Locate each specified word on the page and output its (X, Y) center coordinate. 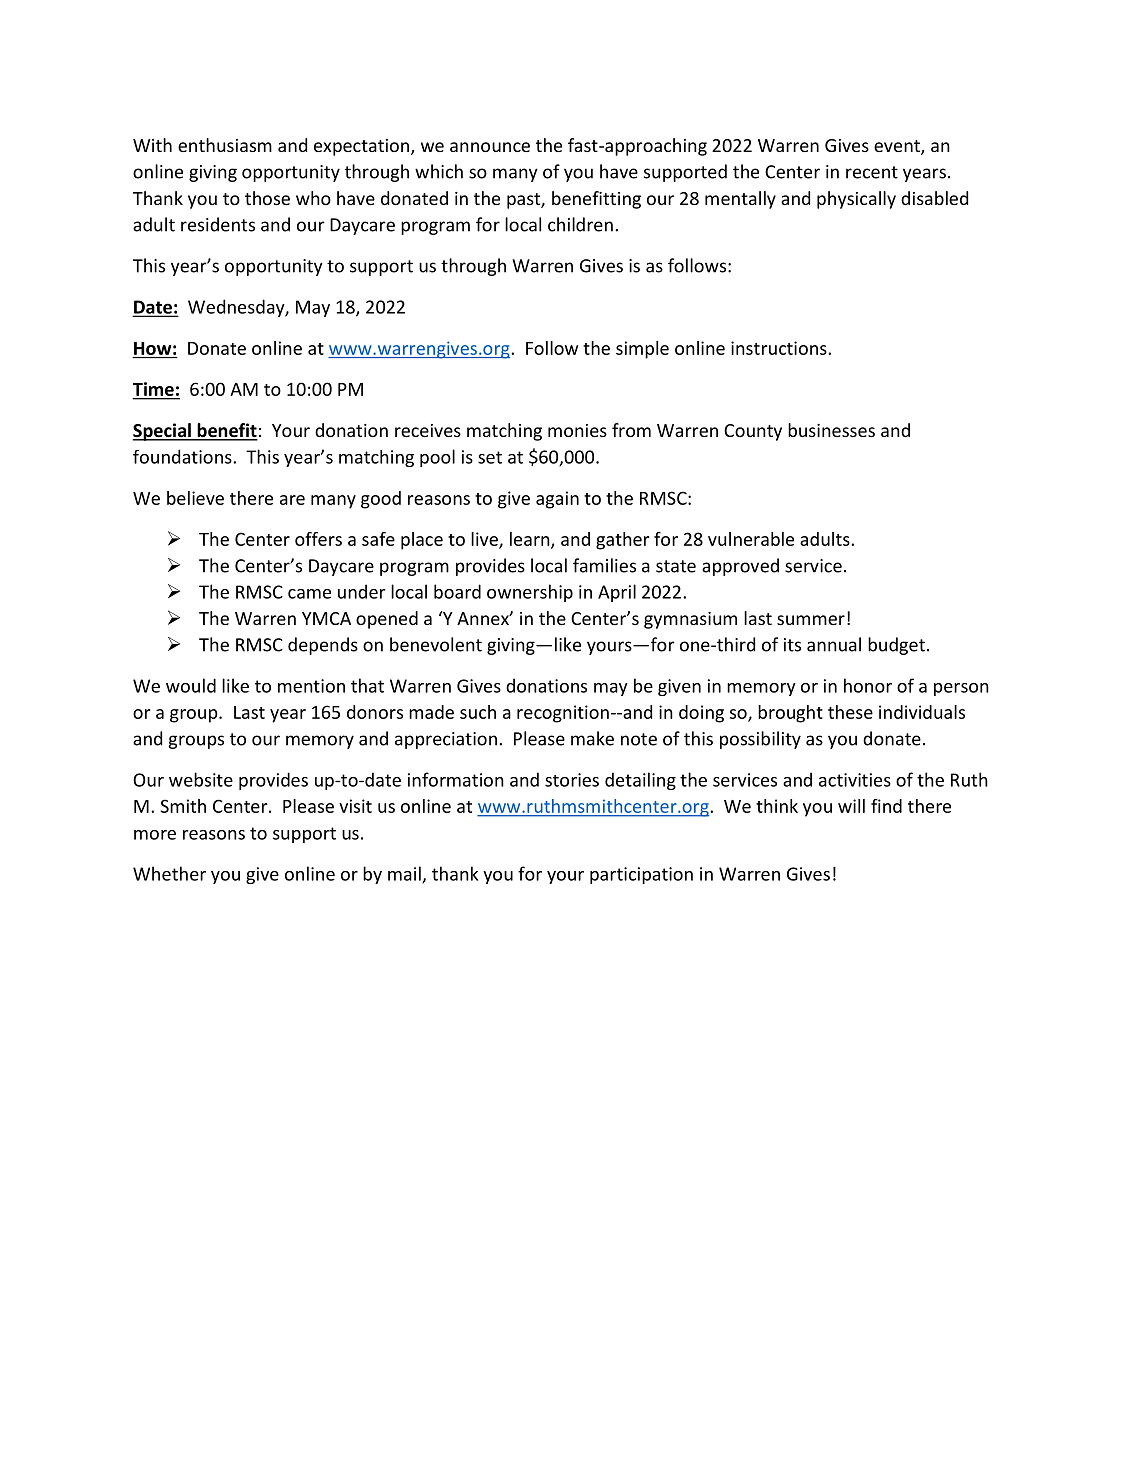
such (478, 712)
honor (868, 685)
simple (642, 350)
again (557, 500)
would (191, 685)
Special (162, 432)
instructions (780, 348)
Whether (169, 873)
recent (872, 172)
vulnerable (751, 539)
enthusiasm (225, 145)
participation (641, 875)
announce (490, 147)
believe (195, 498)
